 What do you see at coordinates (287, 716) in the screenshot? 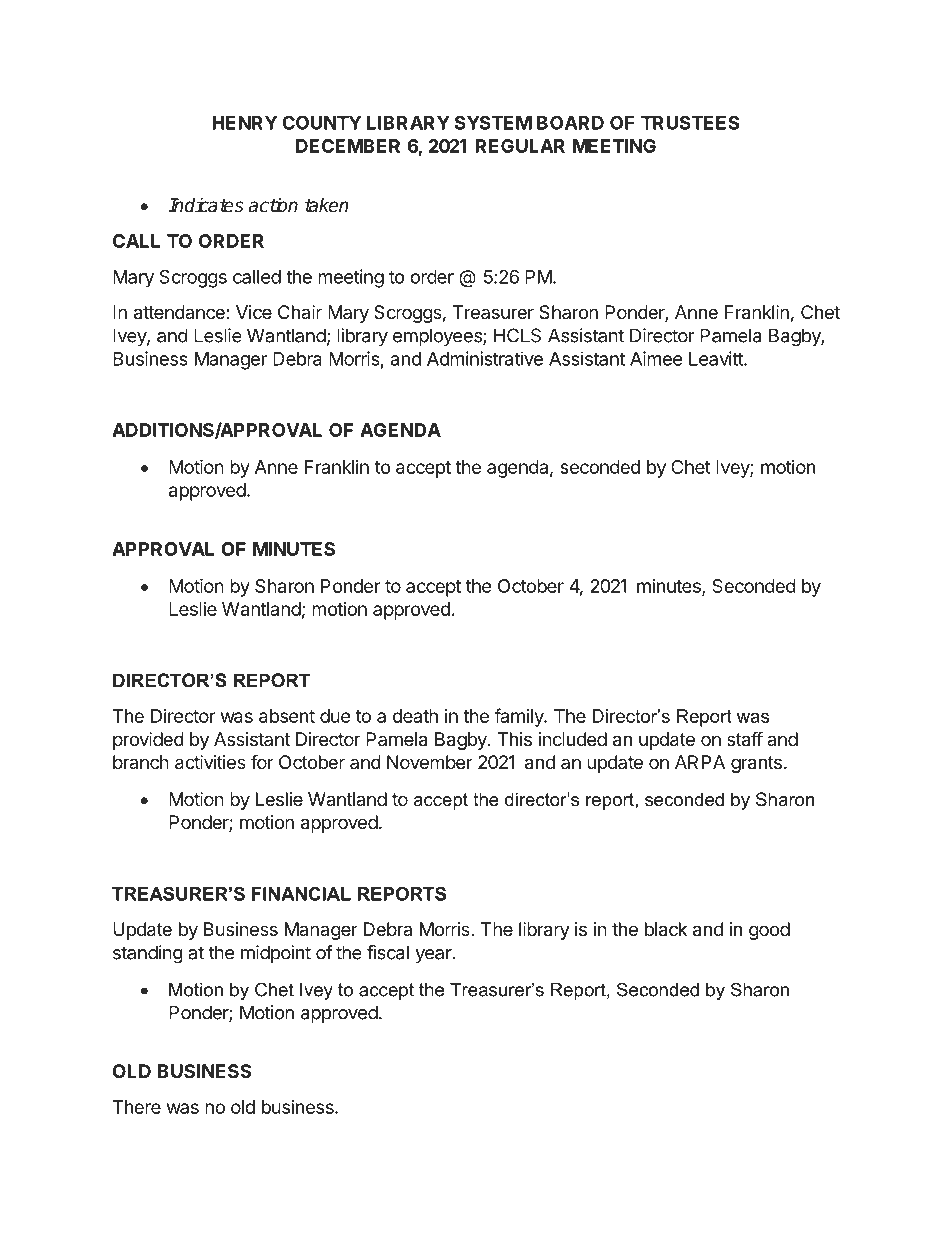
I see `absent` at bounding box center [287, 716].
